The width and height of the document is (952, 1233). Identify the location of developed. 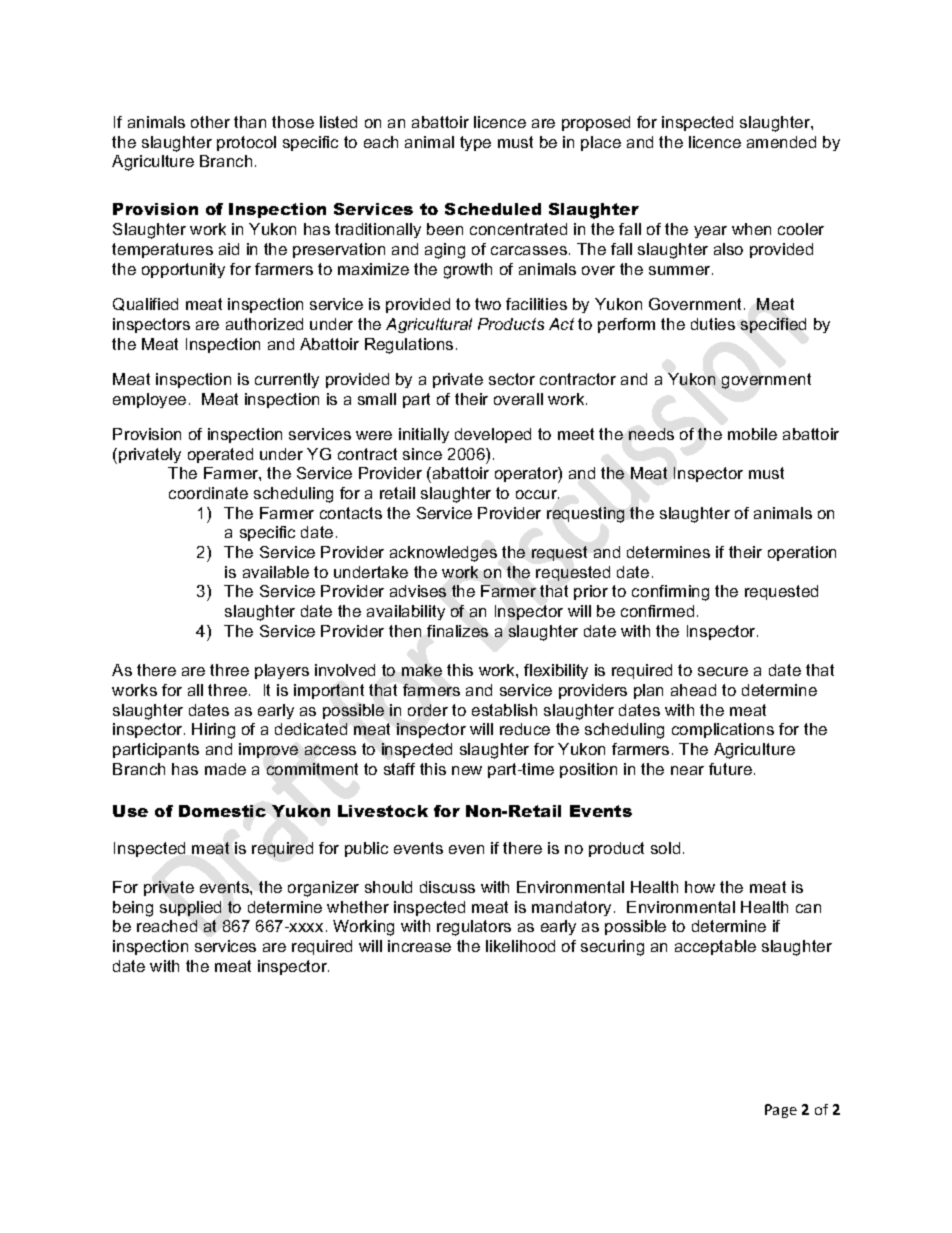
(493, 435).
